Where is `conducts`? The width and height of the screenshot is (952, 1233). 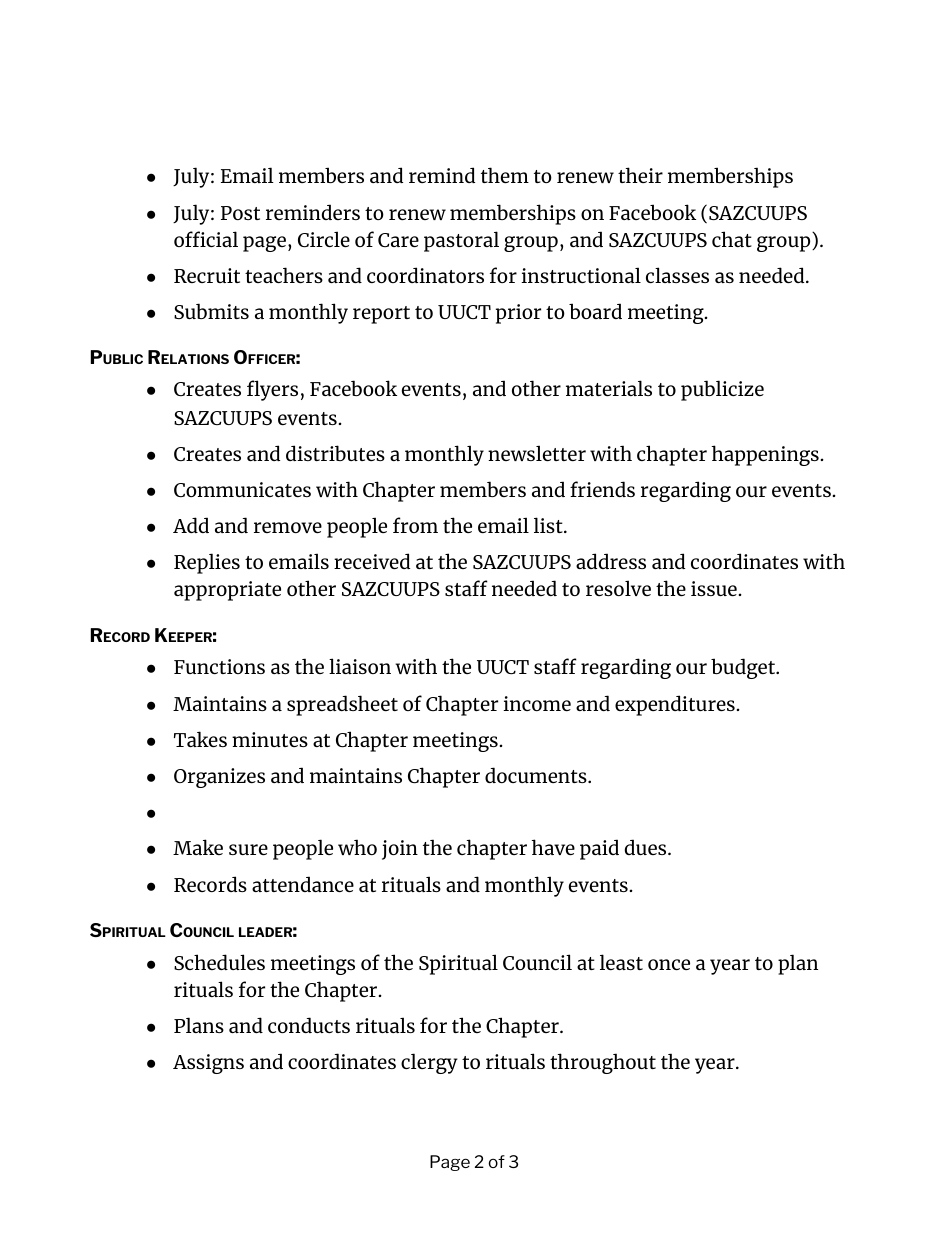
conducts is located at coordinates (309, 1025).
